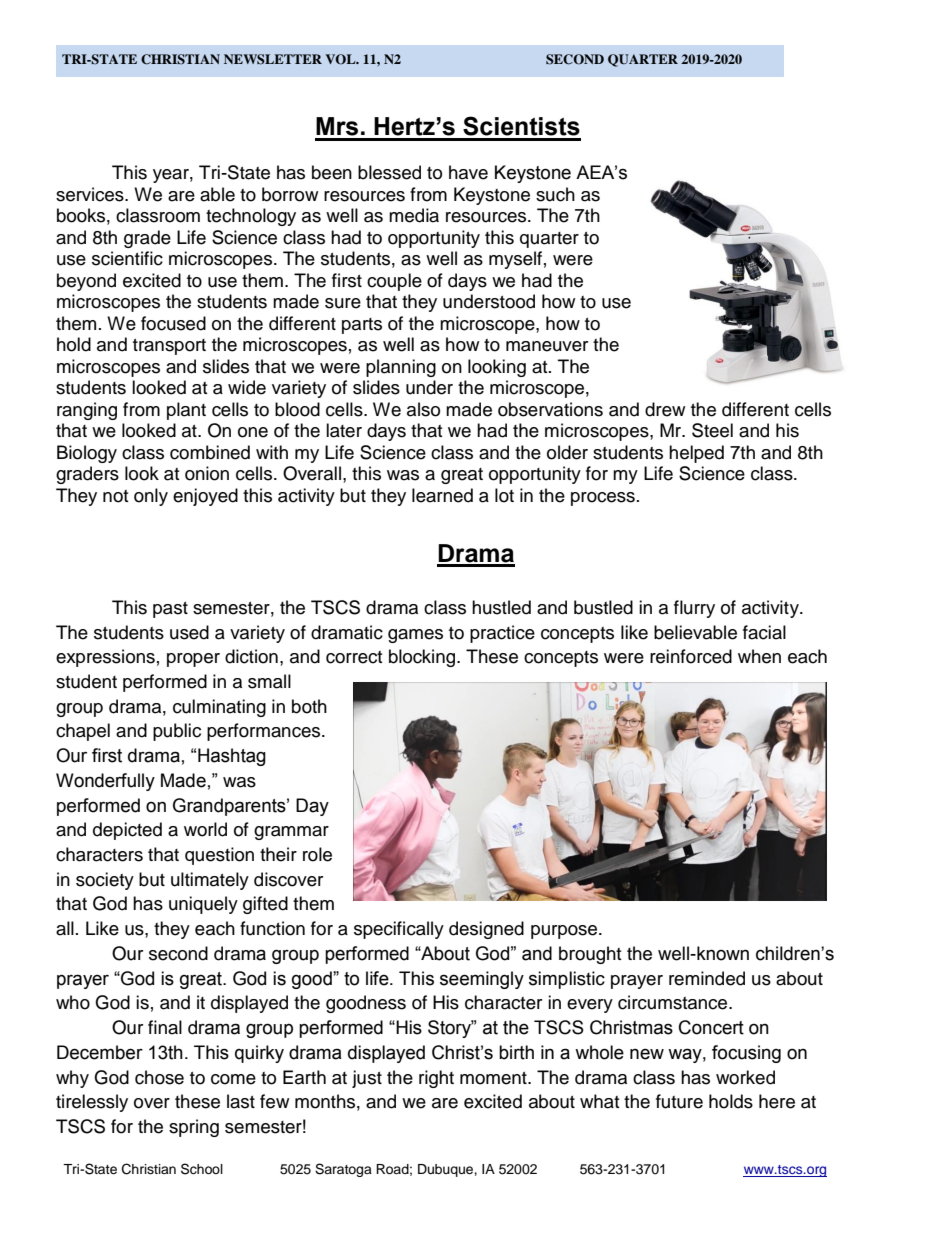 Image resolution: width=952 pixels, height=1233 pixels. What do you see at coordinates (679, 1101) in the document?
I see `future` at bounding box center [679, 1101].
